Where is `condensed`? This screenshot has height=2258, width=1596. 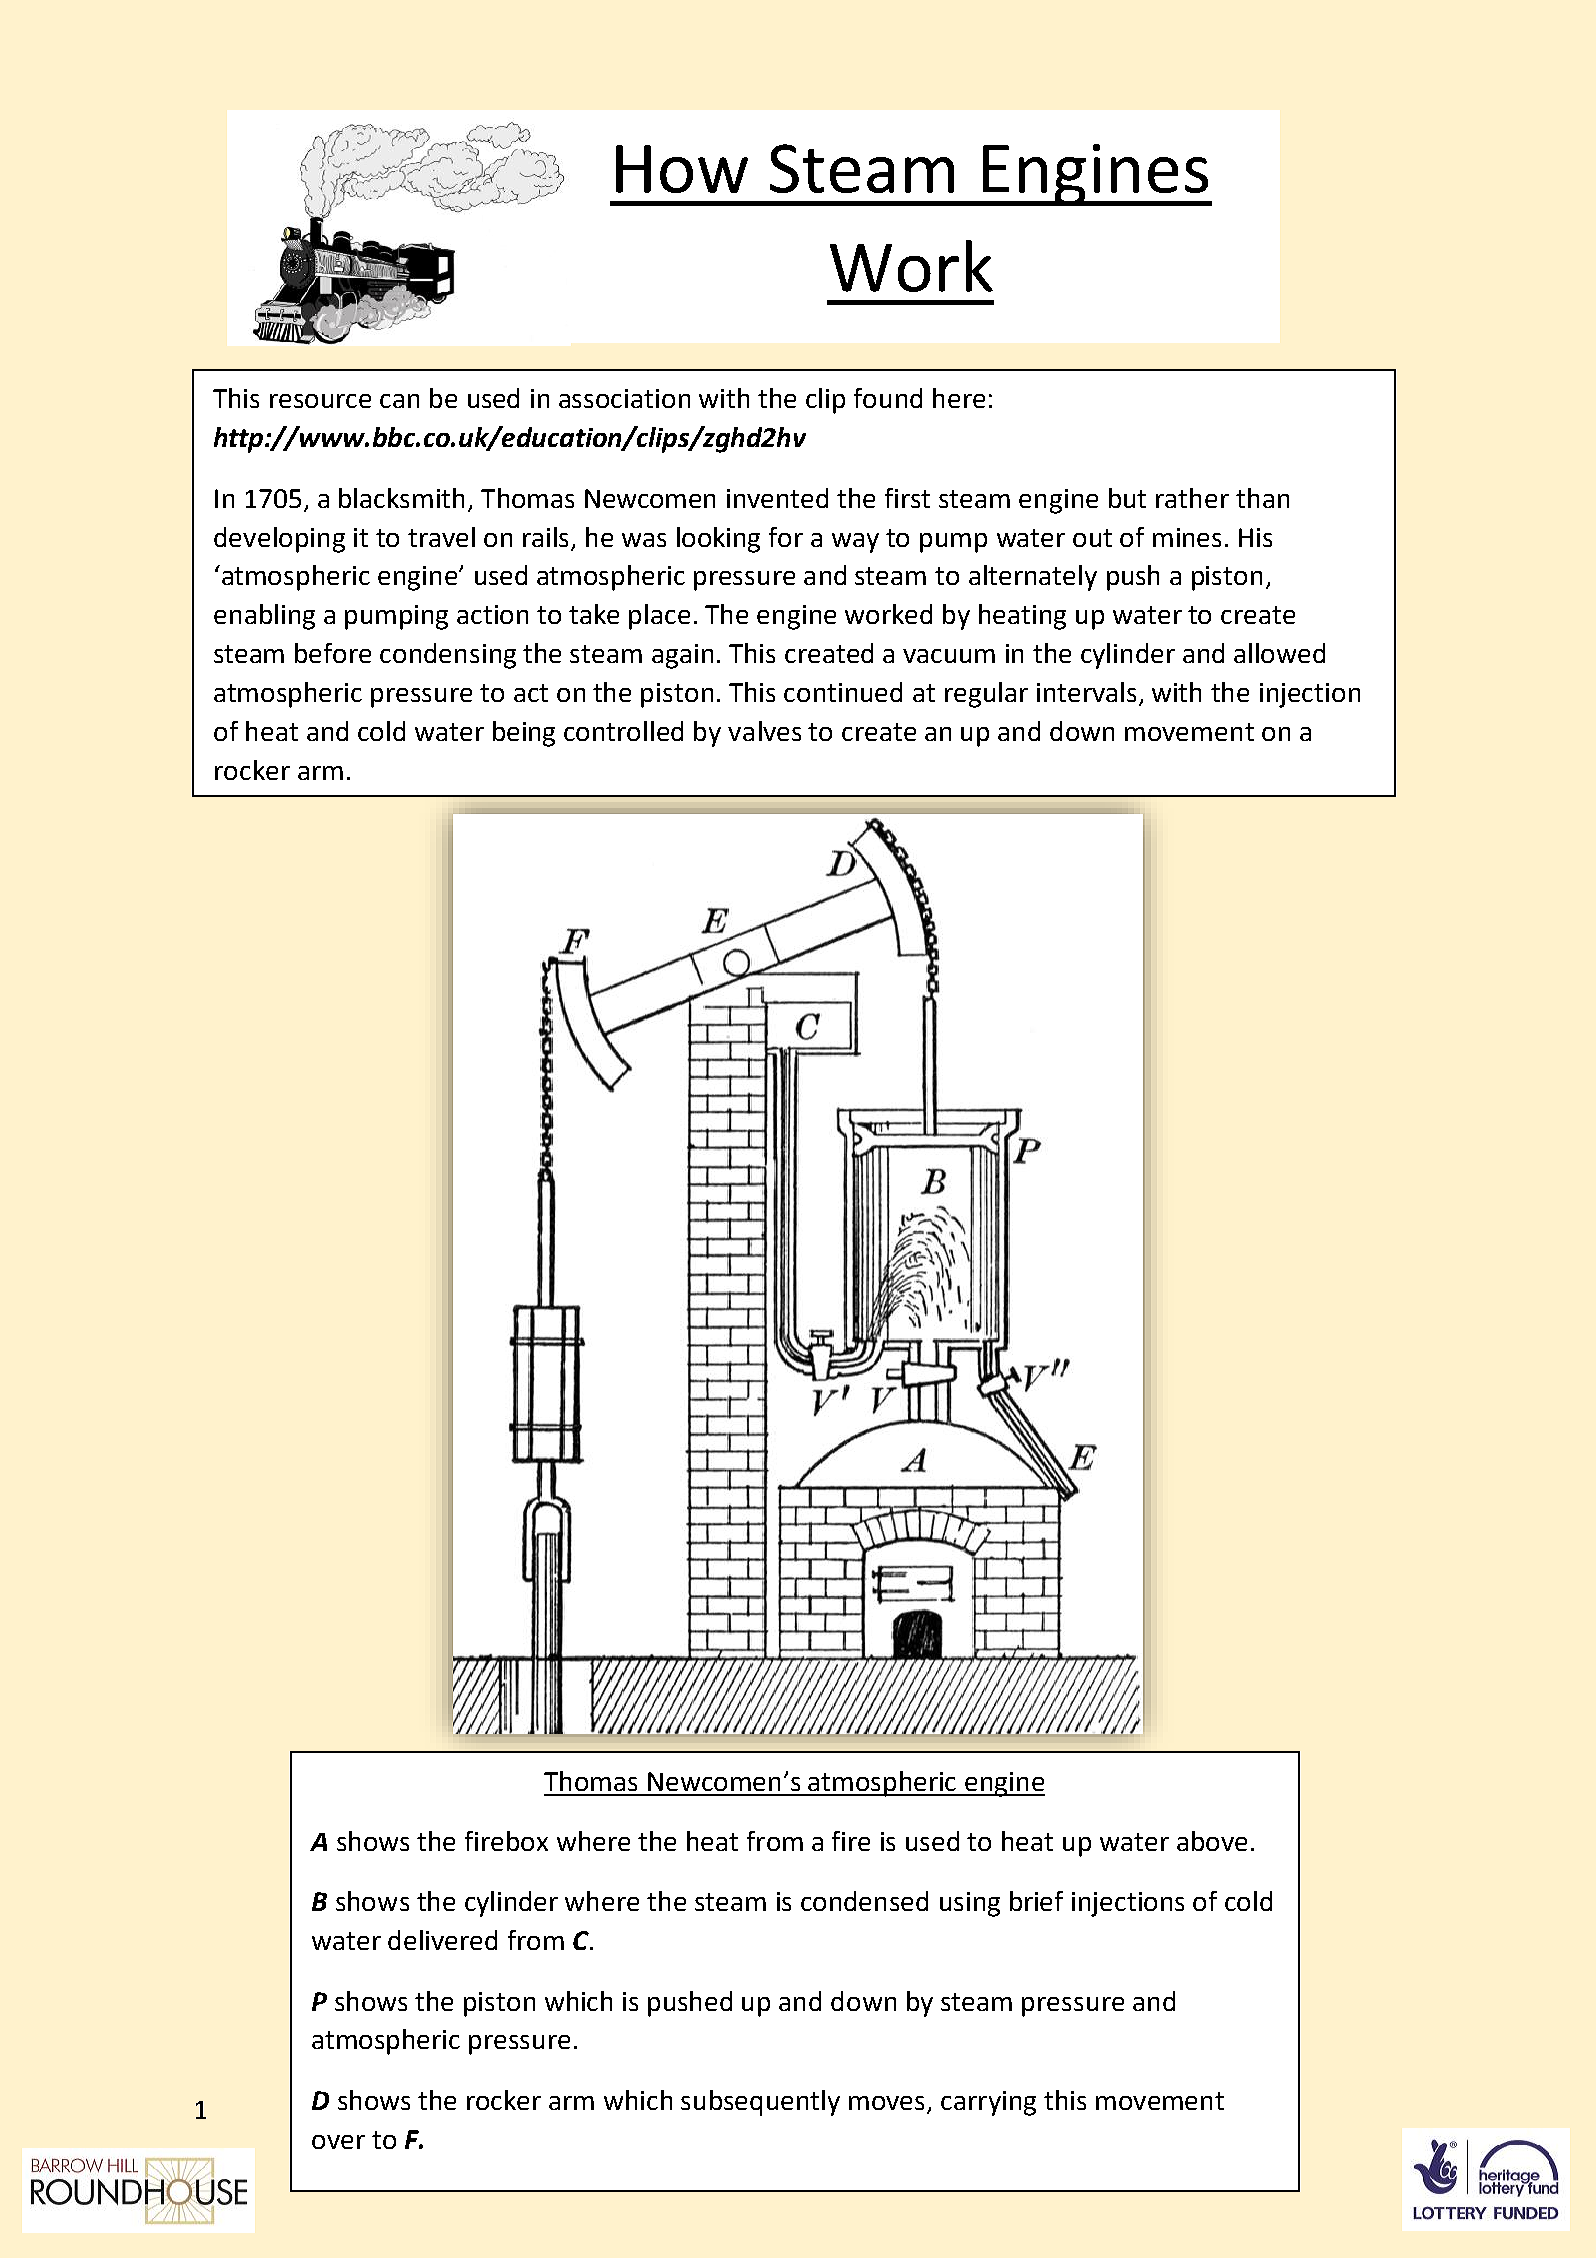
condensed is located at coordinates (864, 1901).
